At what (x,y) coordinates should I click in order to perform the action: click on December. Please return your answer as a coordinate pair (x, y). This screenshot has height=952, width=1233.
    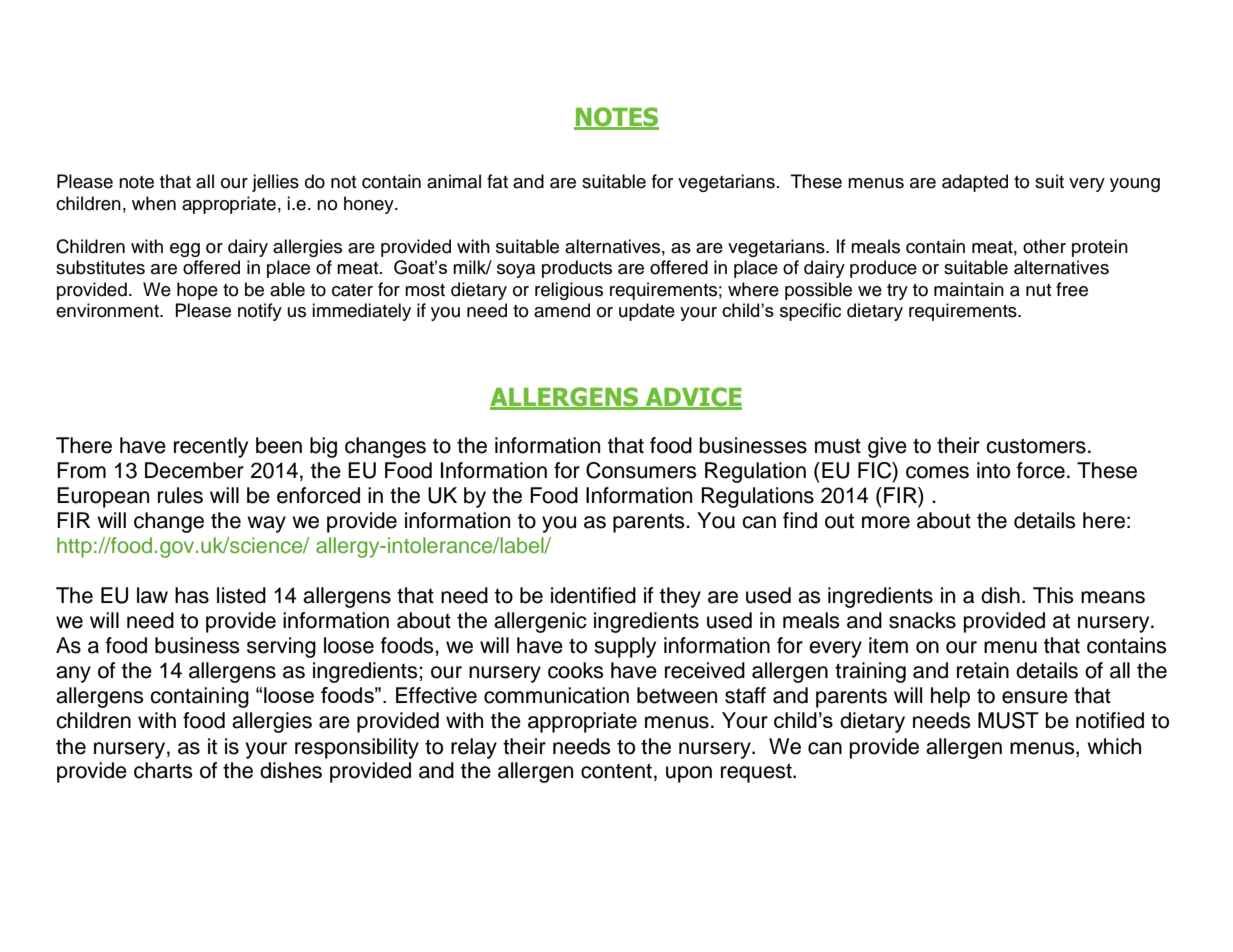
    Looking at the image, I should click on (194, 470).
